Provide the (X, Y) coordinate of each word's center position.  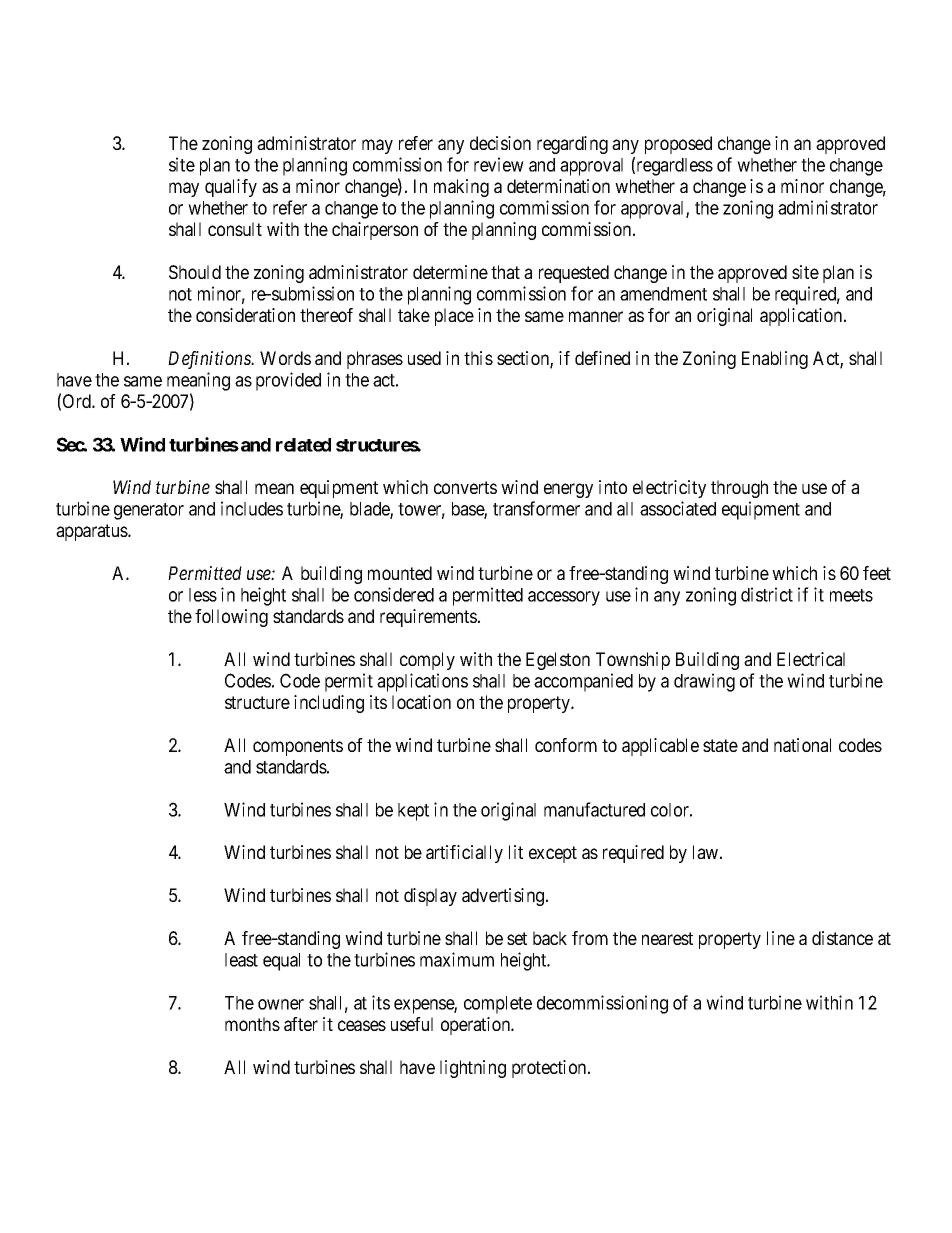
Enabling (775, 360)
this (478, 358)
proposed (678, 145)
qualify (231, 188)
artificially (464, 854)
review (499, 164)
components (298, 747)
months (252, 1024)
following (231, 618)
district (767, 594)
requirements (428, 618)
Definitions (210, 360)
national (802, 745)
